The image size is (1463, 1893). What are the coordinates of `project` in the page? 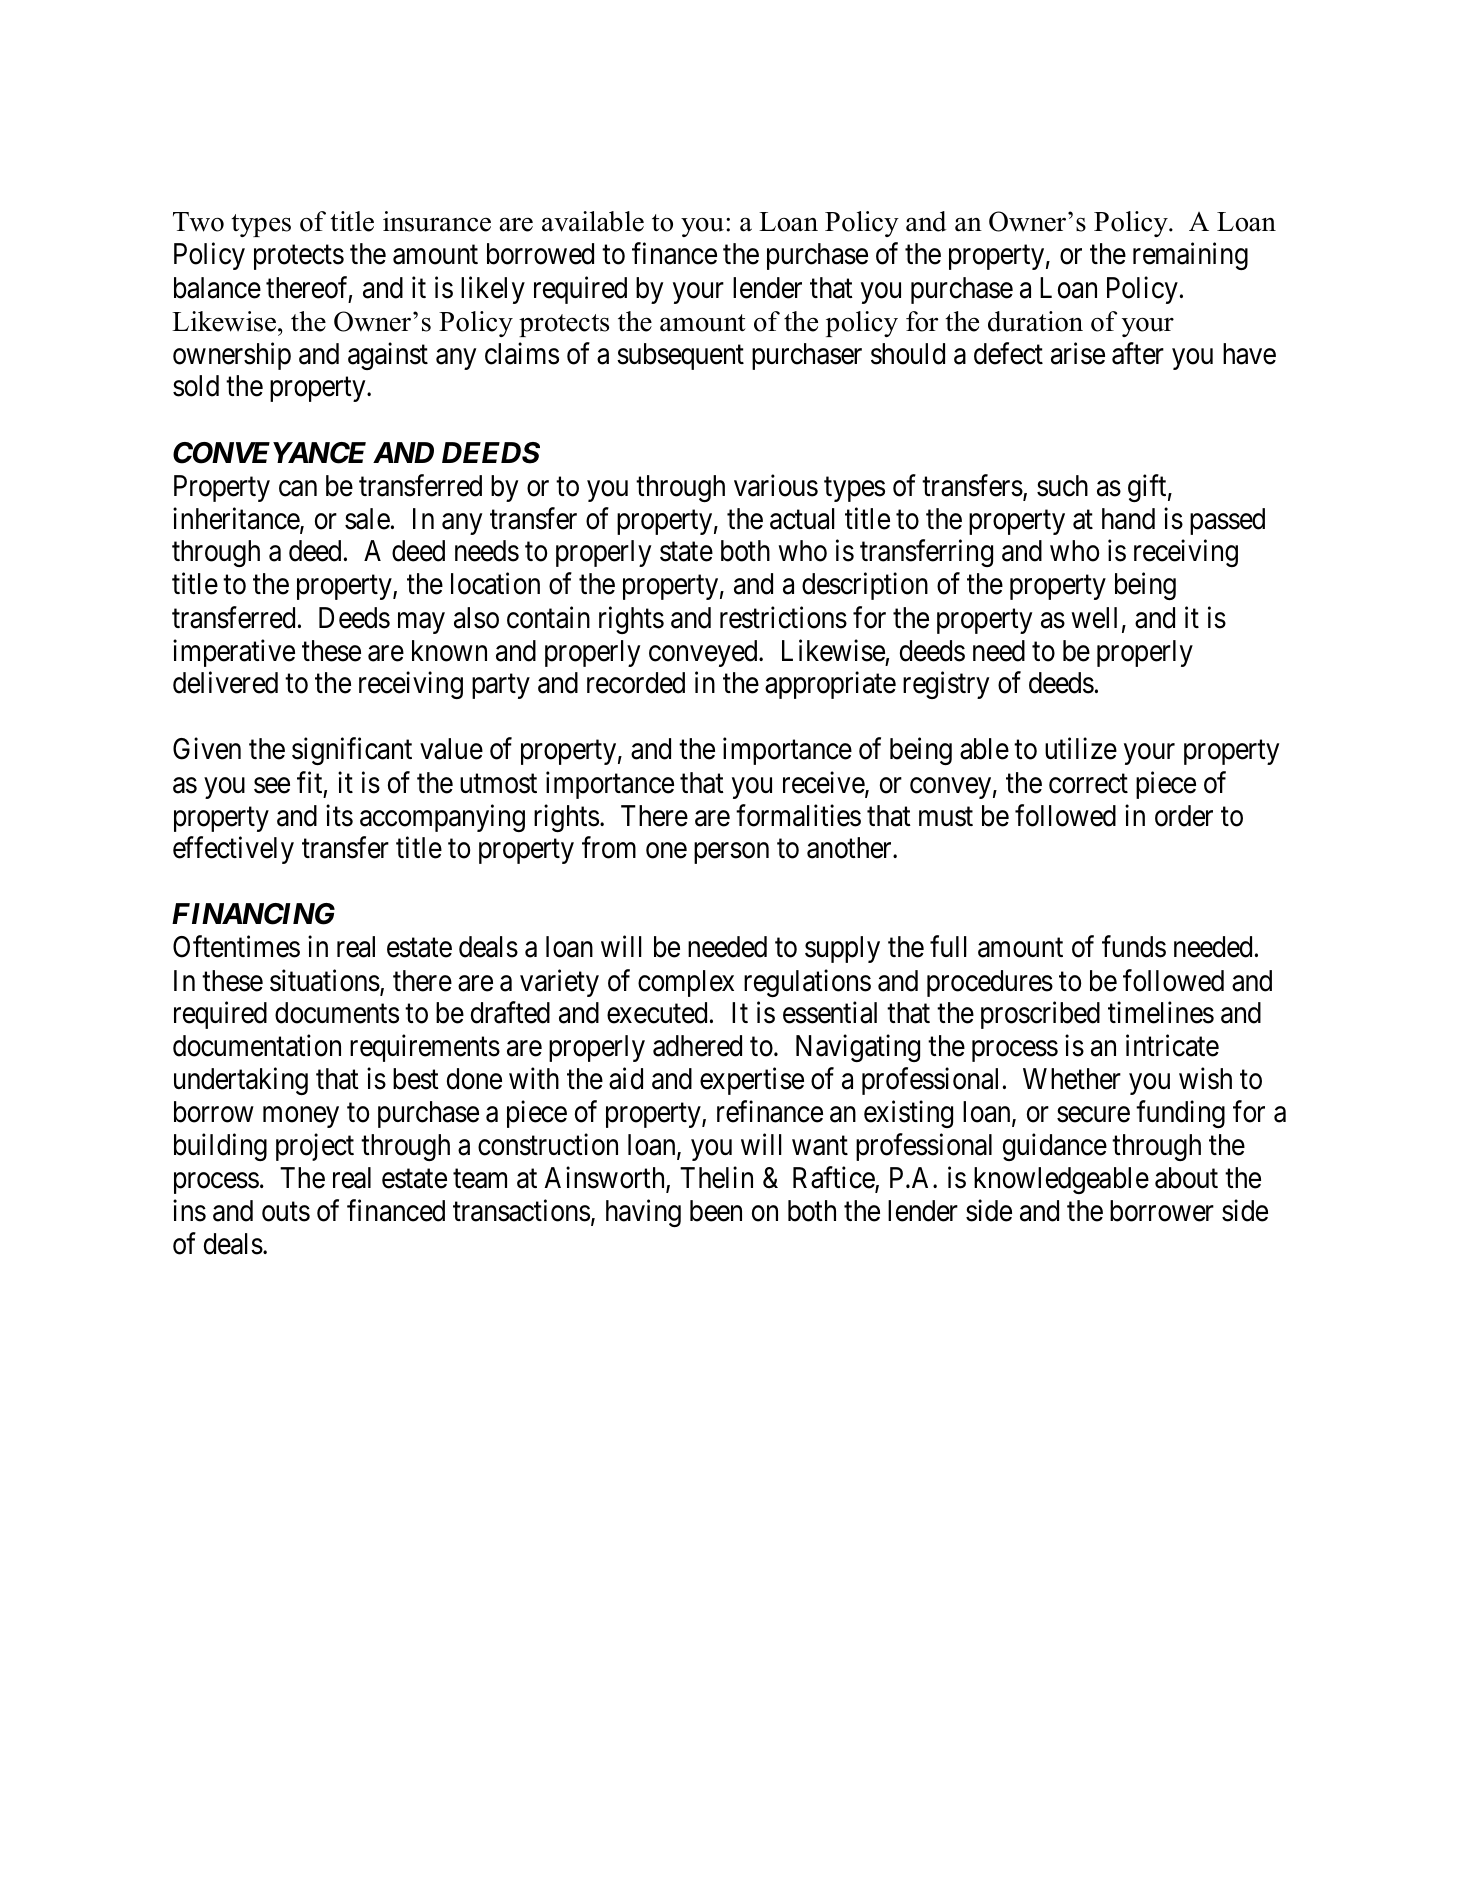 It's located at (315, 1147).
